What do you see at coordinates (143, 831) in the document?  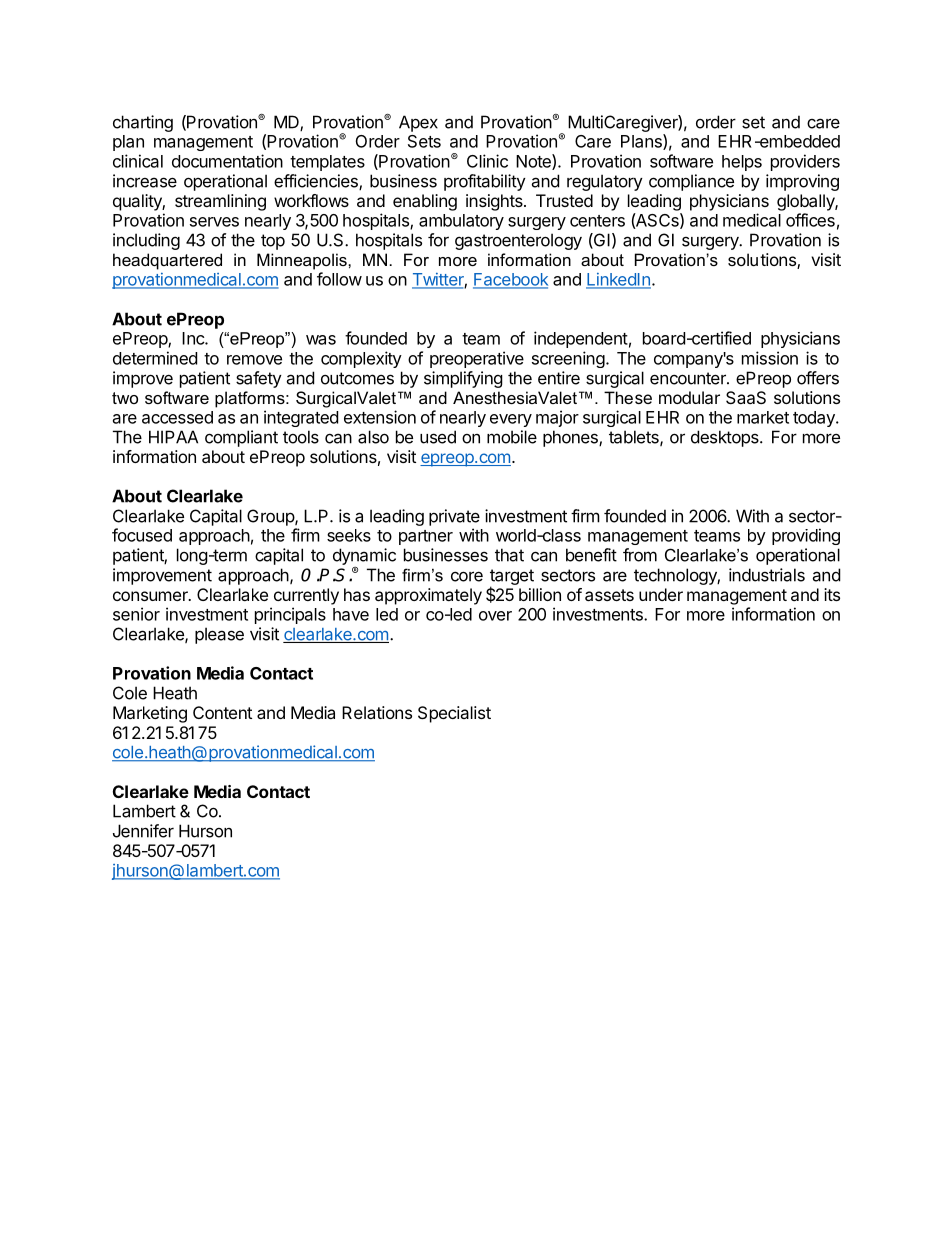 I see `Jennifer` at bounding box center [143, 831].
